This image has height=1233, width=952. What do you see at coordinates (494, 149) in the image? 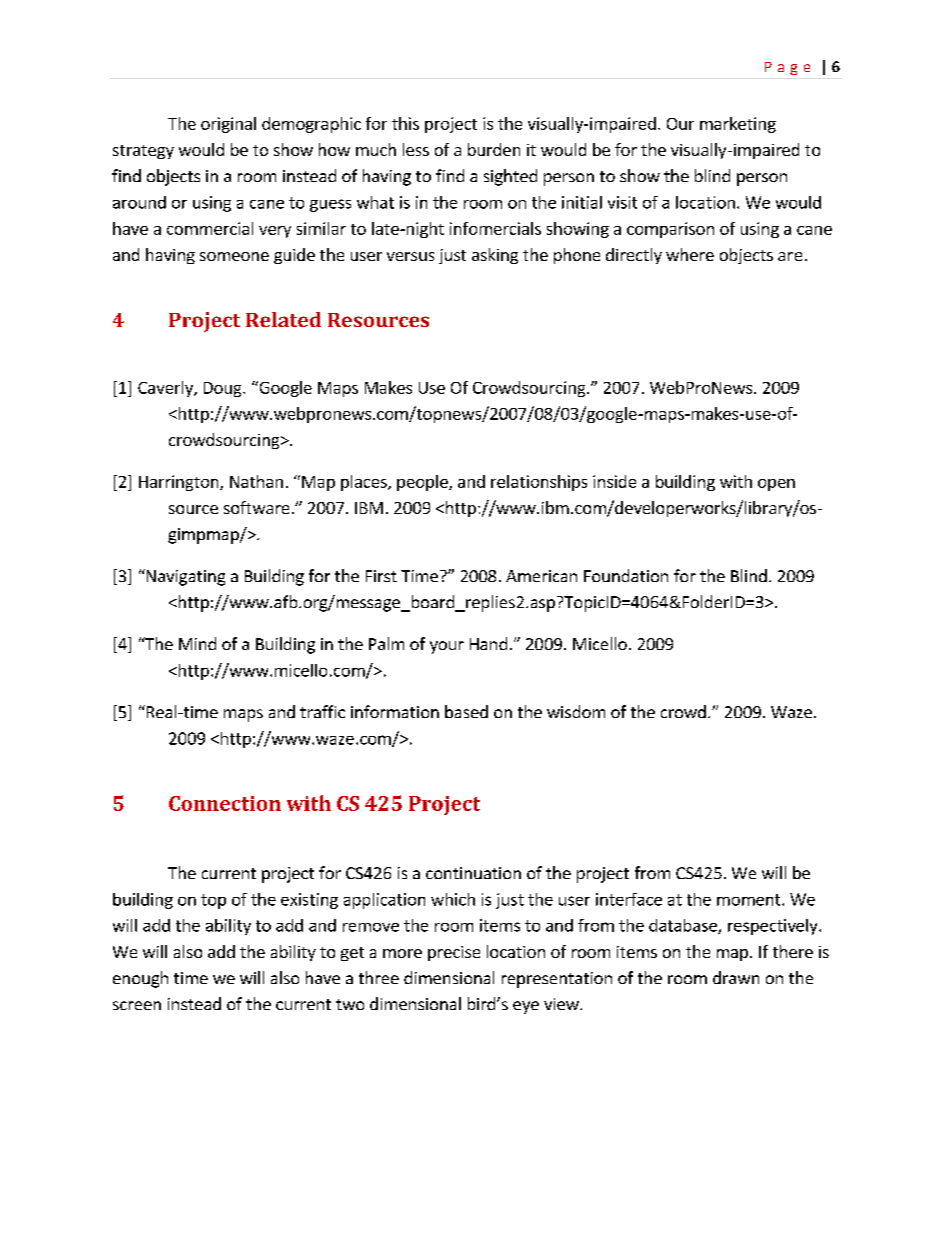
I see `burden` at bounding box center [494, 149].
